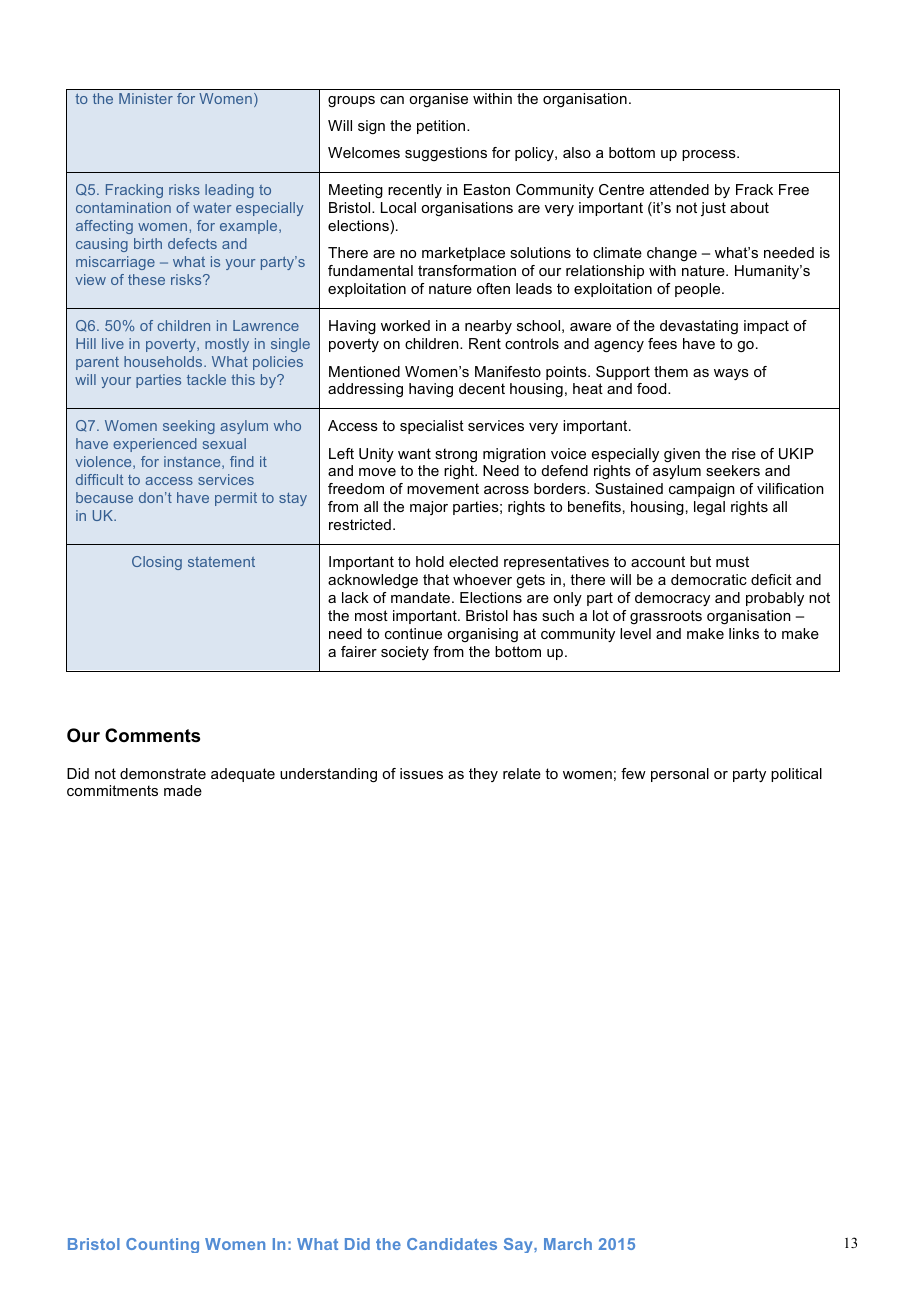 The height and width of the screenshot is (1308, 924). Describe the element at coordinates (162, 1245) in the screenshot. I see `Counting` at that location.
